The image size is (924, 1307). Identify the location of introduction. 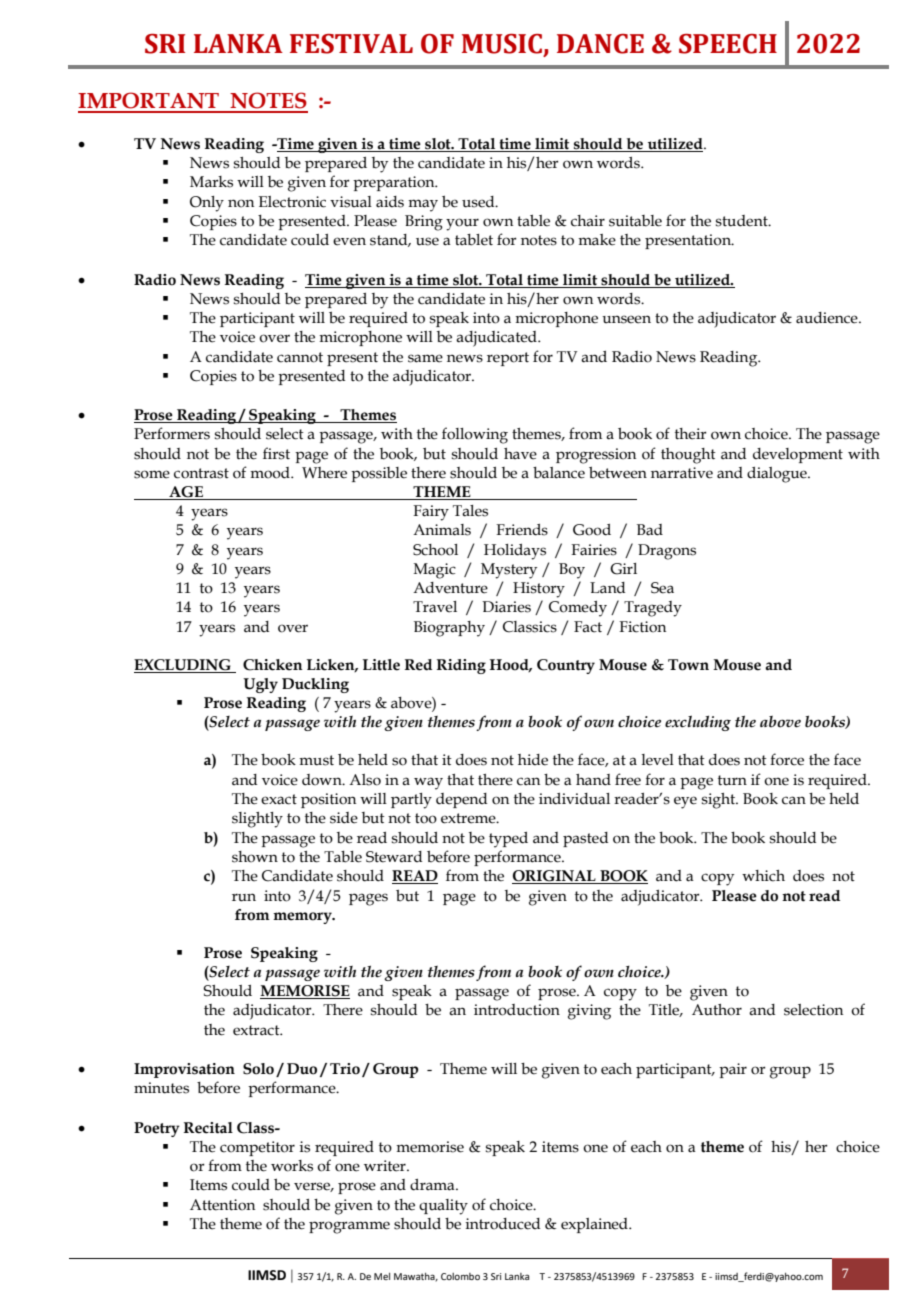
(517, 1010).
